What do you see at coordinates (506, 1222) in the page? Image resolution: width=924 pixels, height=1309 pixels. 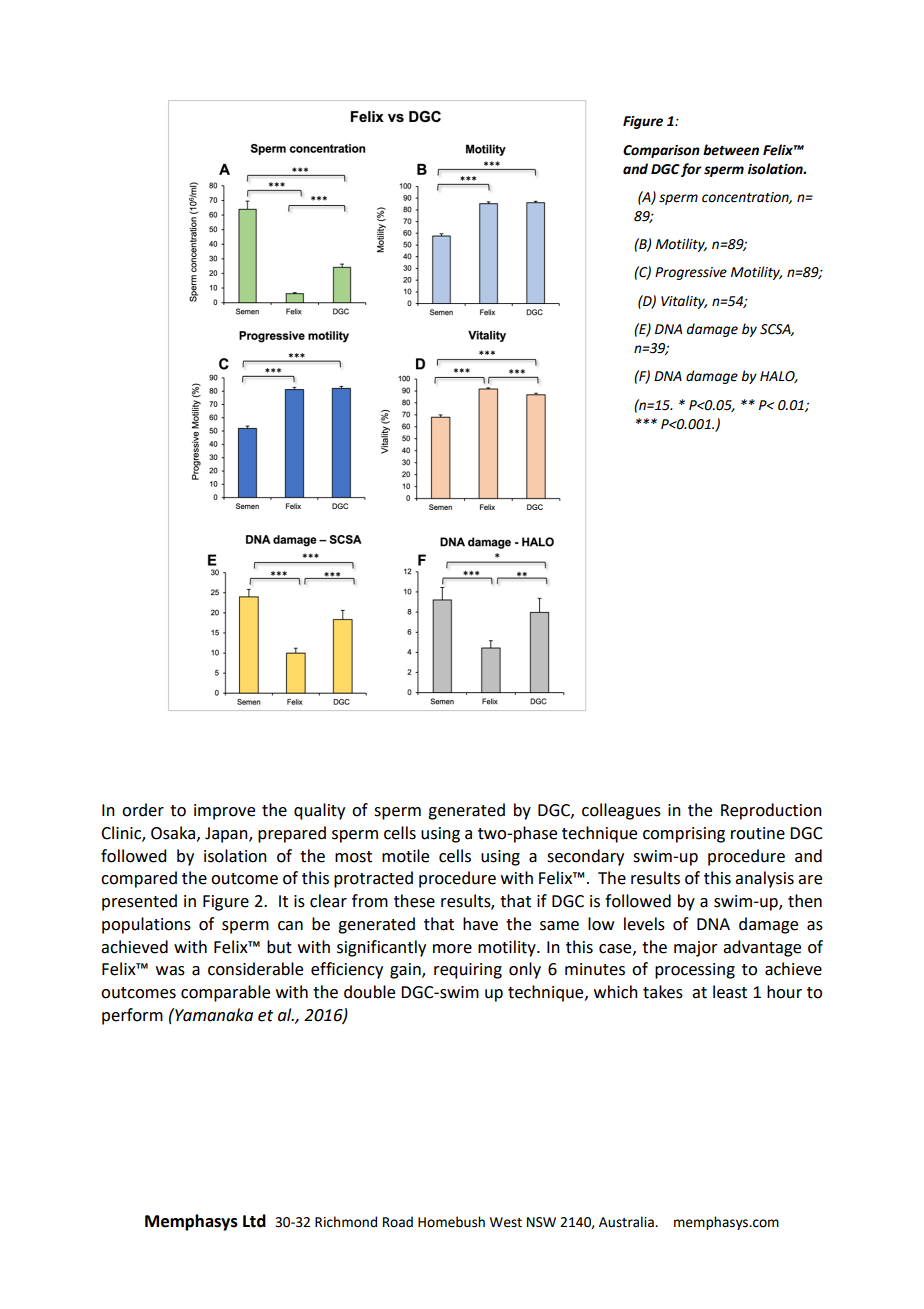 I see `West` at bounding box center [506, 1222].
